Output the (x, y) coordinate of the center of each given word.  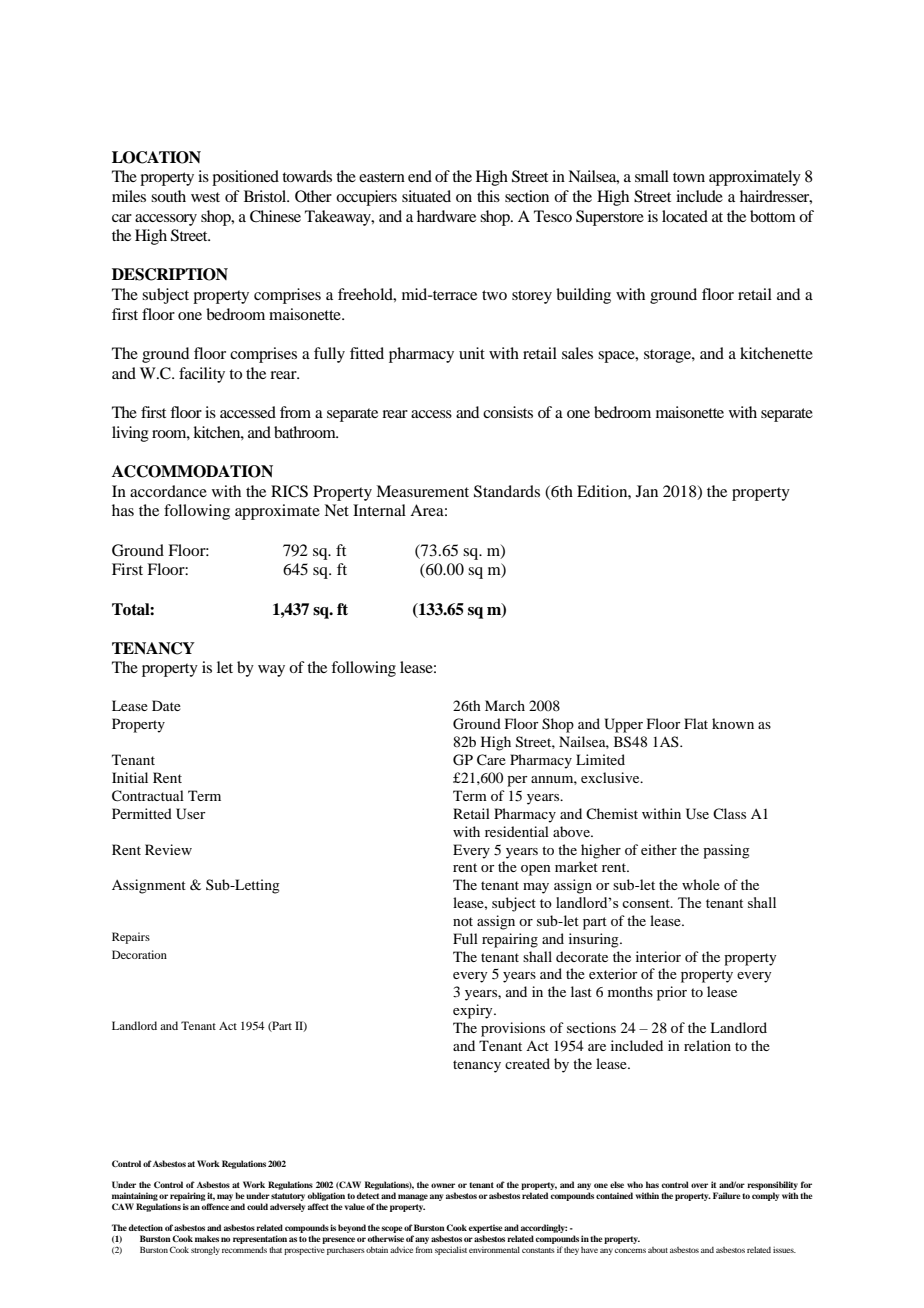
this (488, 196)
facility (202, 375)
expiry (474, 1011)
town (689, 177)
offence (215, 1206)
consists (508, 412)
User (191, 814)
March (505, 705)
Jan (647, 491)
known (733, 723)
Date (166, 705)
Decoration (139, 954)
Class (729, 813)
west (205, 197)
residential (517, 831)
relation (707, 1045)
